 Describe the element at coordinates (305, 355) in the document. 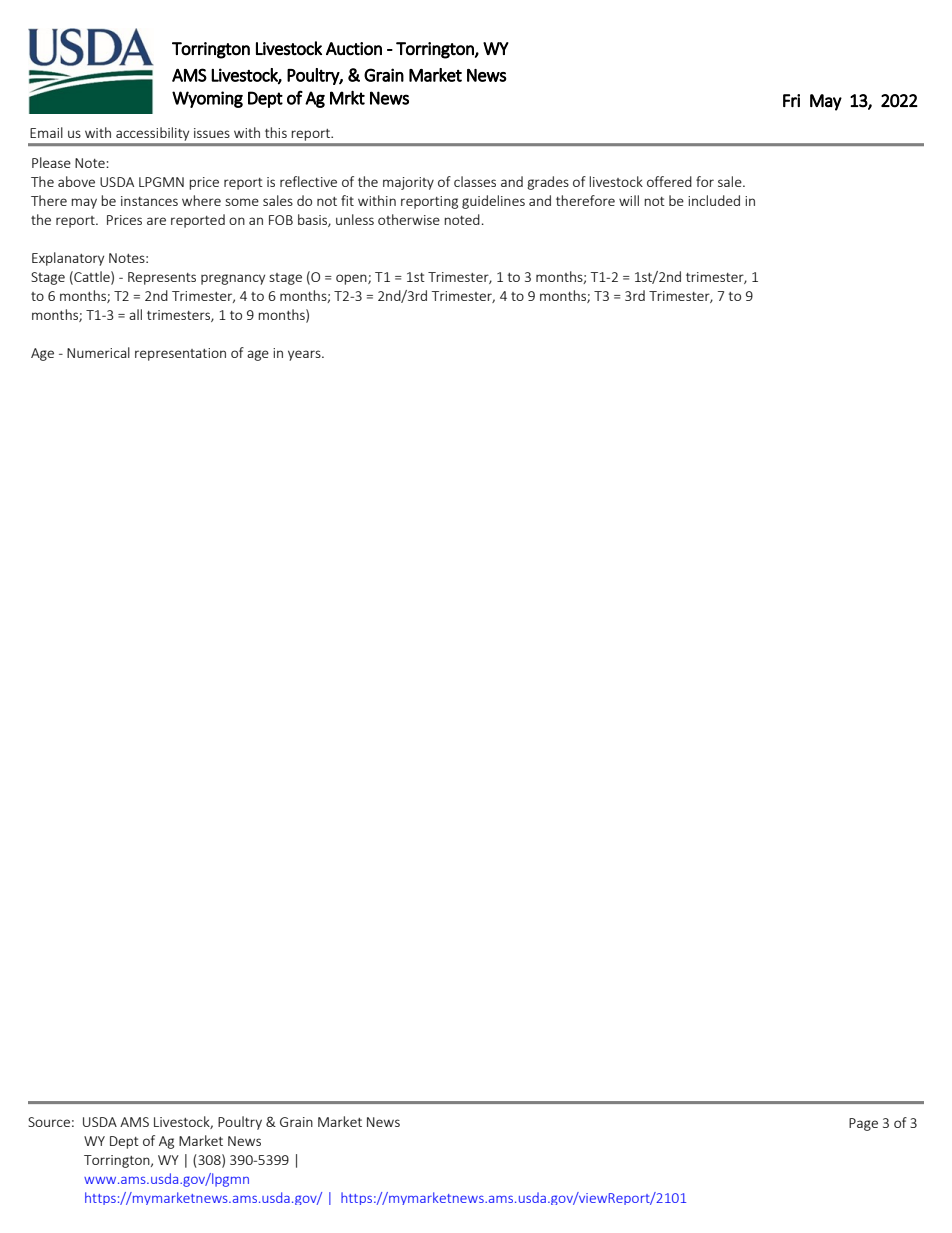

I see `years` at that location.
